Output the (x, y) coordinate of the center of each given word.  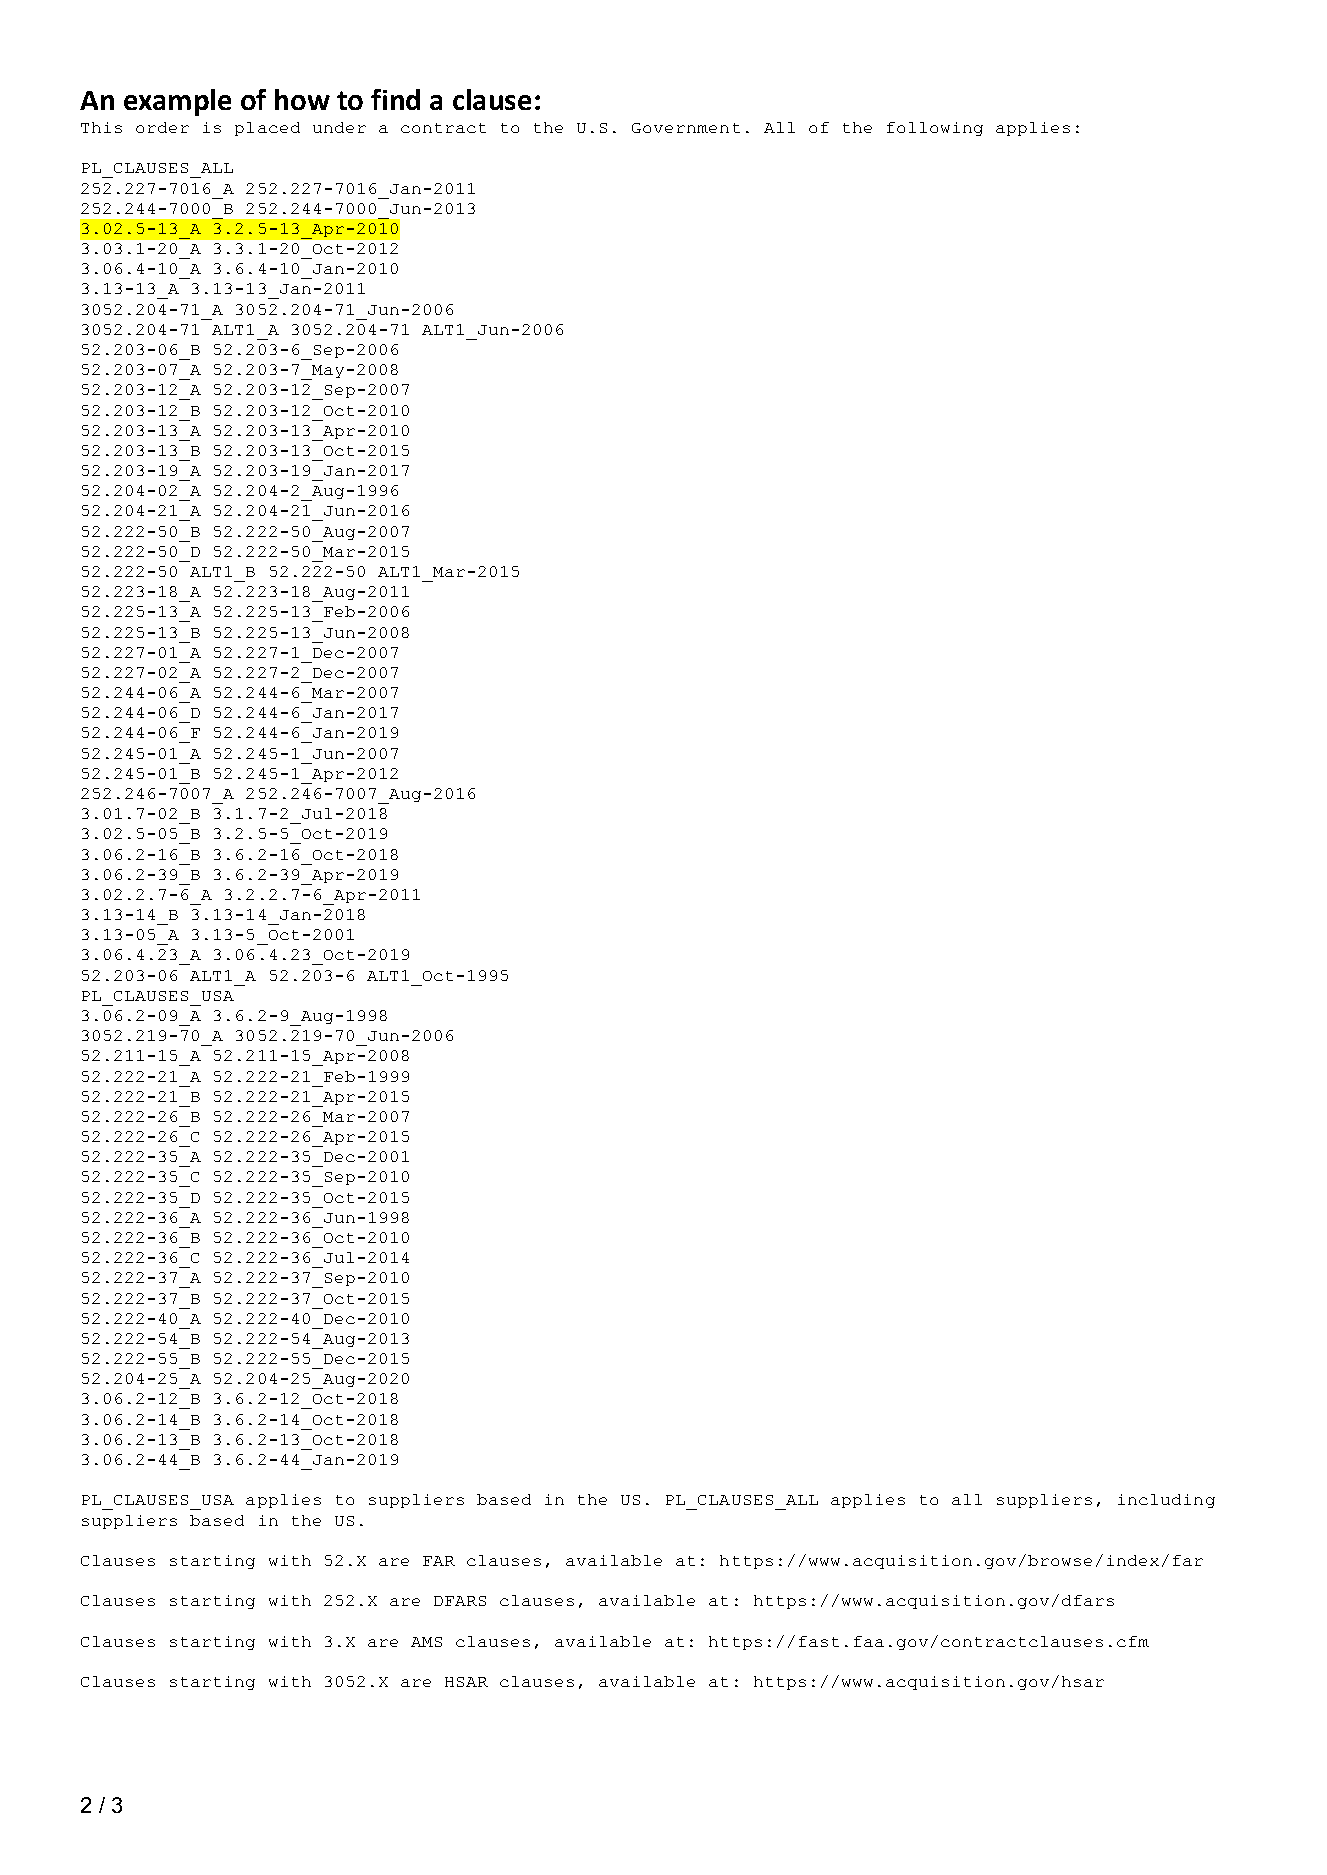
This (101, 127)
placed (267, 129)
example (177, 102)
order (162, 127)
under (339, 127)
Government (686, 128)
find (395, 99)
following (935, 129)
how (302, 99)
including (1166, 1501)
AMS (426, 1642)
